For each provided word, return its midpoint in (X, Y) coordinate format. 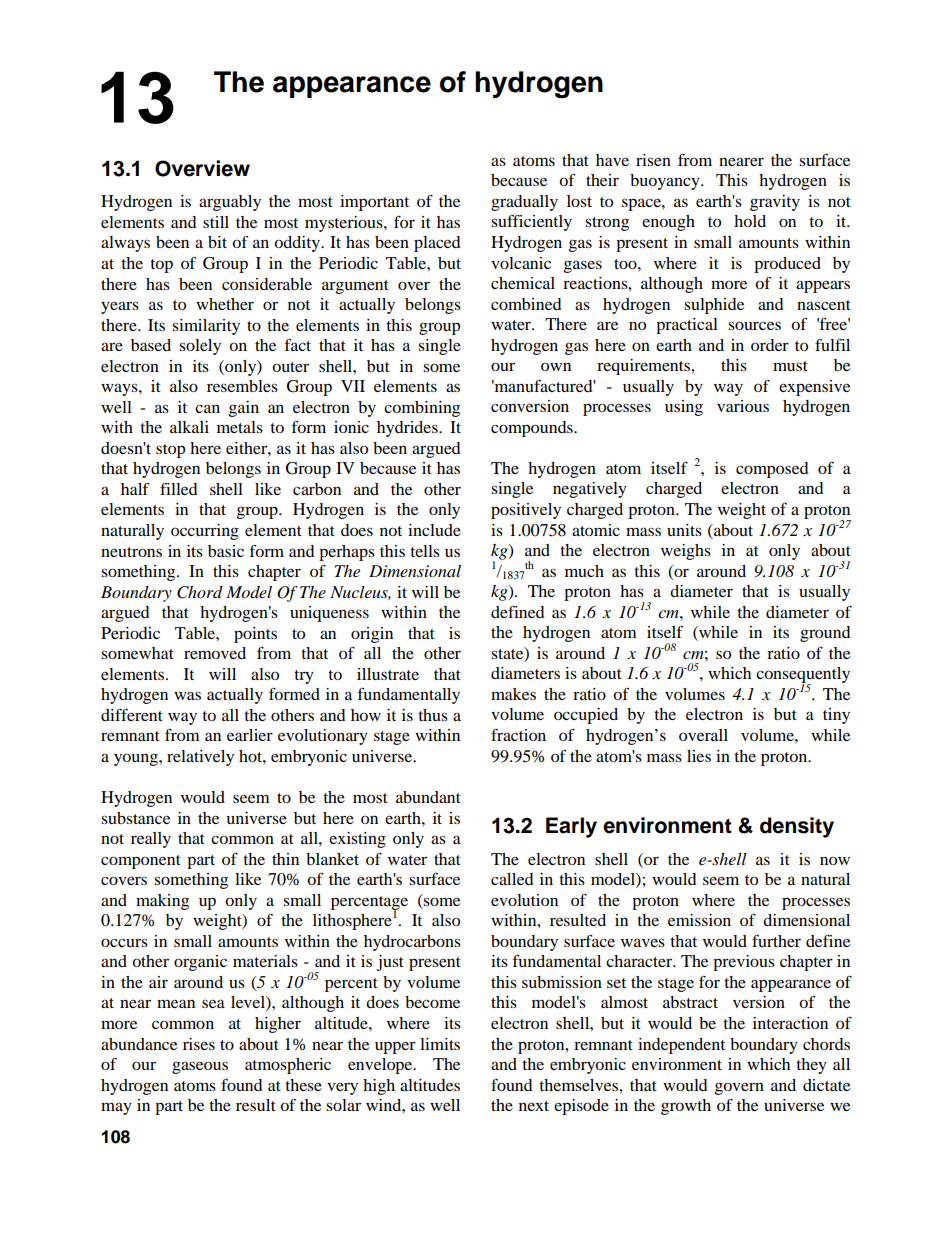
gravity (775, 203)
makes (513, 694)
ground (825, 634)
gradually (524, 203)
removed (215, 653)
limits (440, 1044)
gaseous (200, 1067)
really (151, 840)
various (743, 406)
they (811, 1066)
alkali (189, 427)
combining (422, 409)
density (797, 827)
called (512, 879)
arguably (230, 203)
